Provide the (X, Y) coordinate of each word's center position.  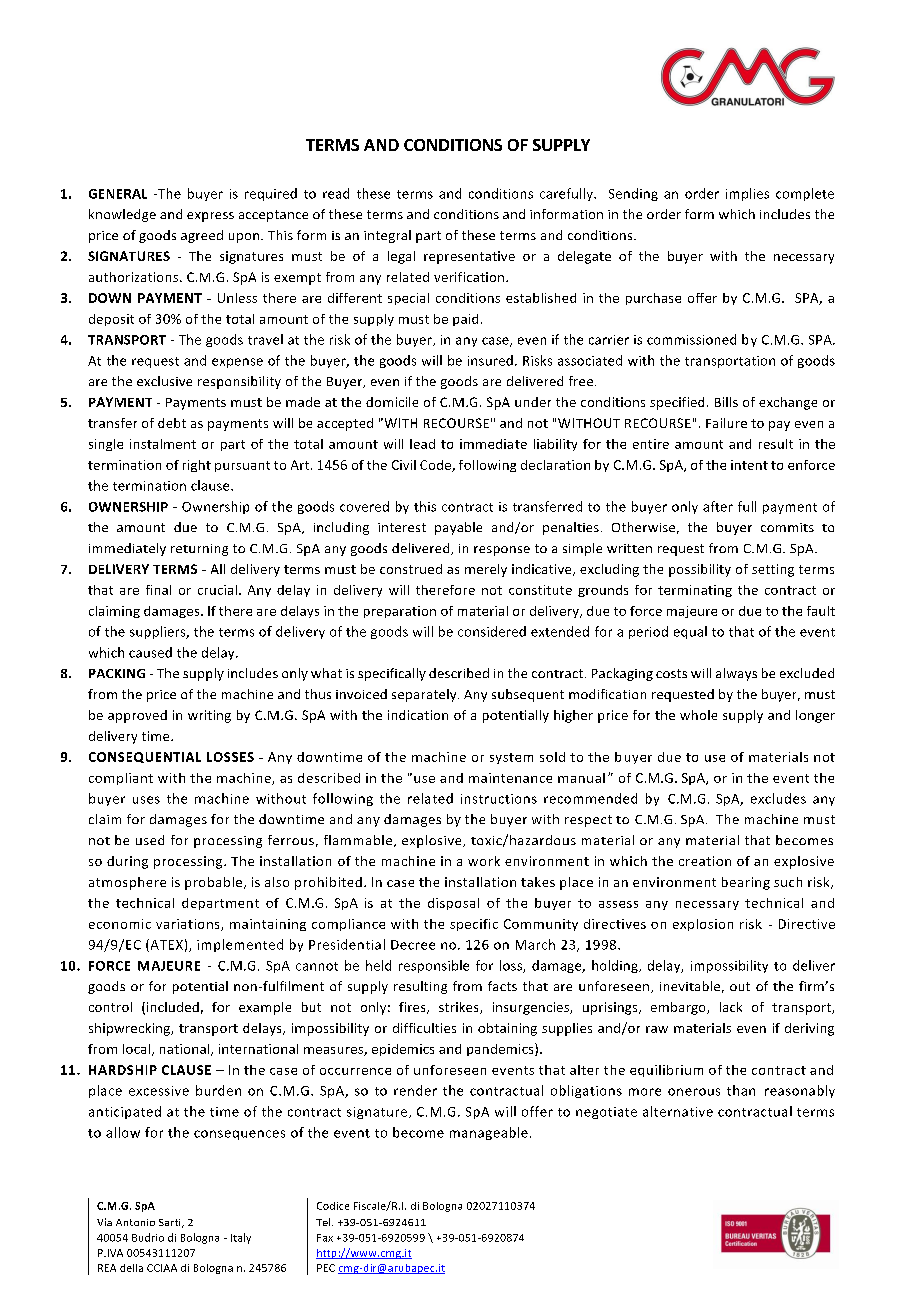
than (741, 1090)
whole (698, 715)
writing (209, 716)
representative (469, 257)
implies (747, 194)
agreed (202, 236)
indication (418, 715)
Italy (241, 1238)
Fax (325, 1238)
